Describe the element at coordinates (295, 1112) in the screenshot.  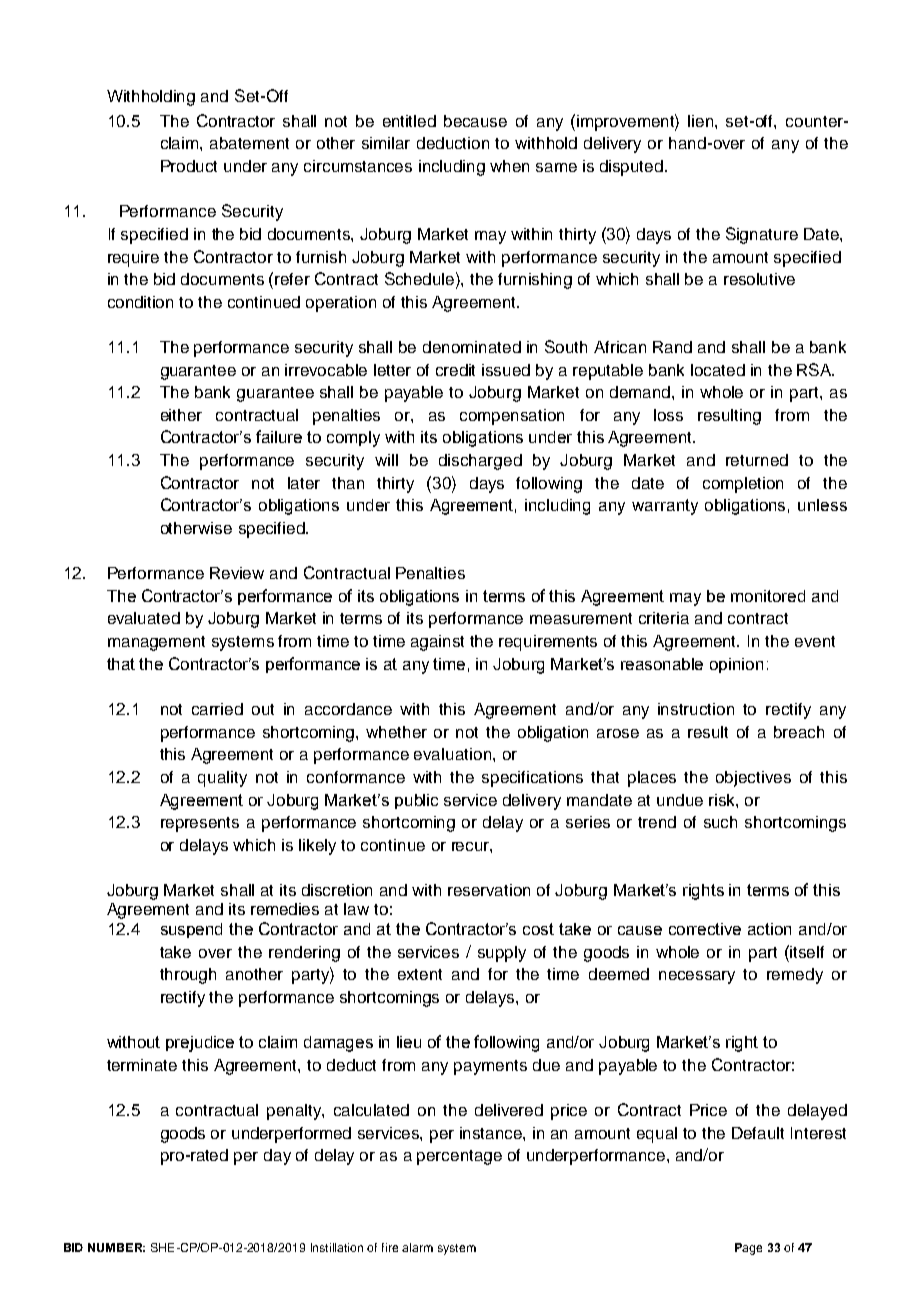
I see `penalty` at that location.
